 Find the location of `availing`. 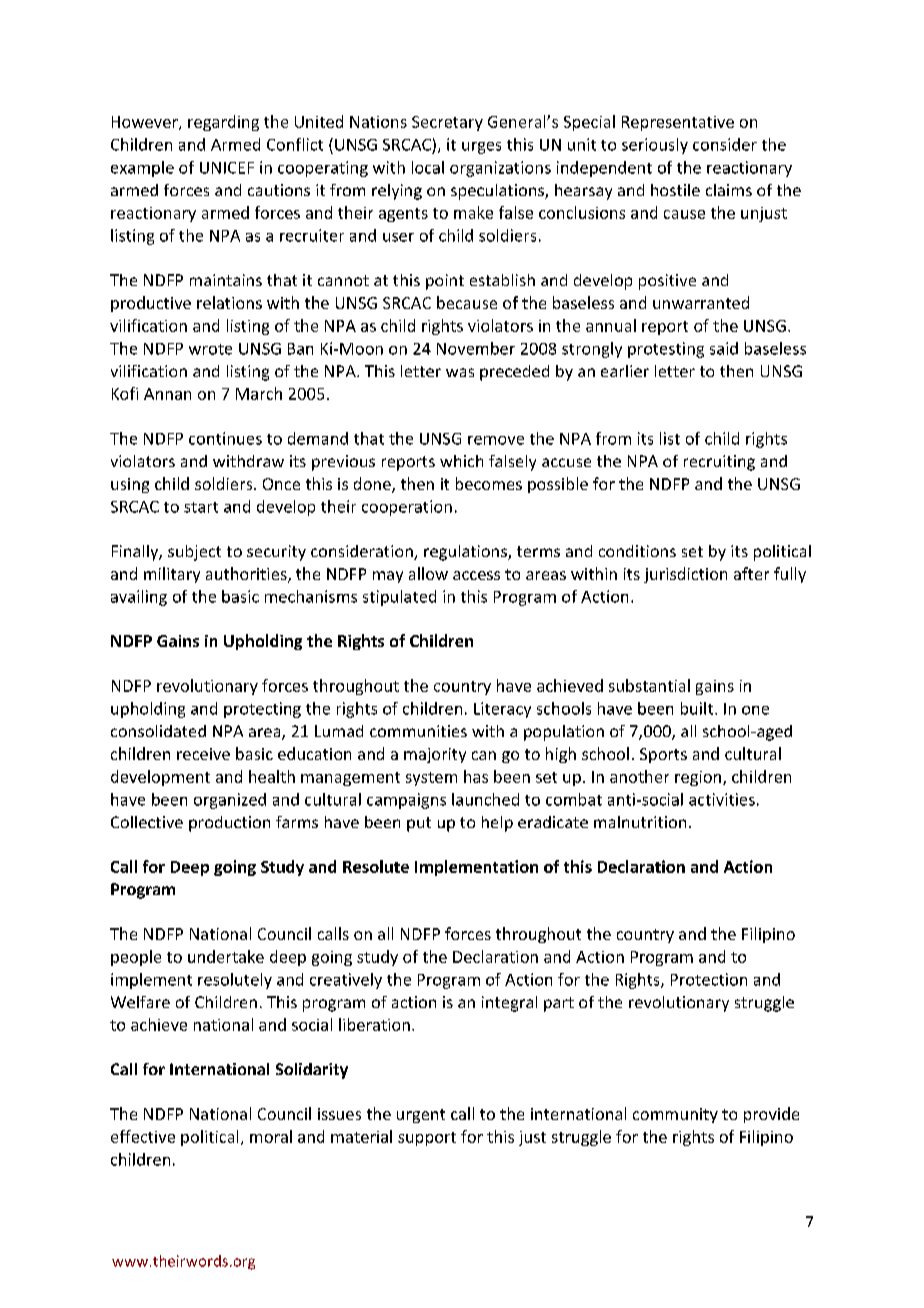

availing is located at coordinates (139, 598).
